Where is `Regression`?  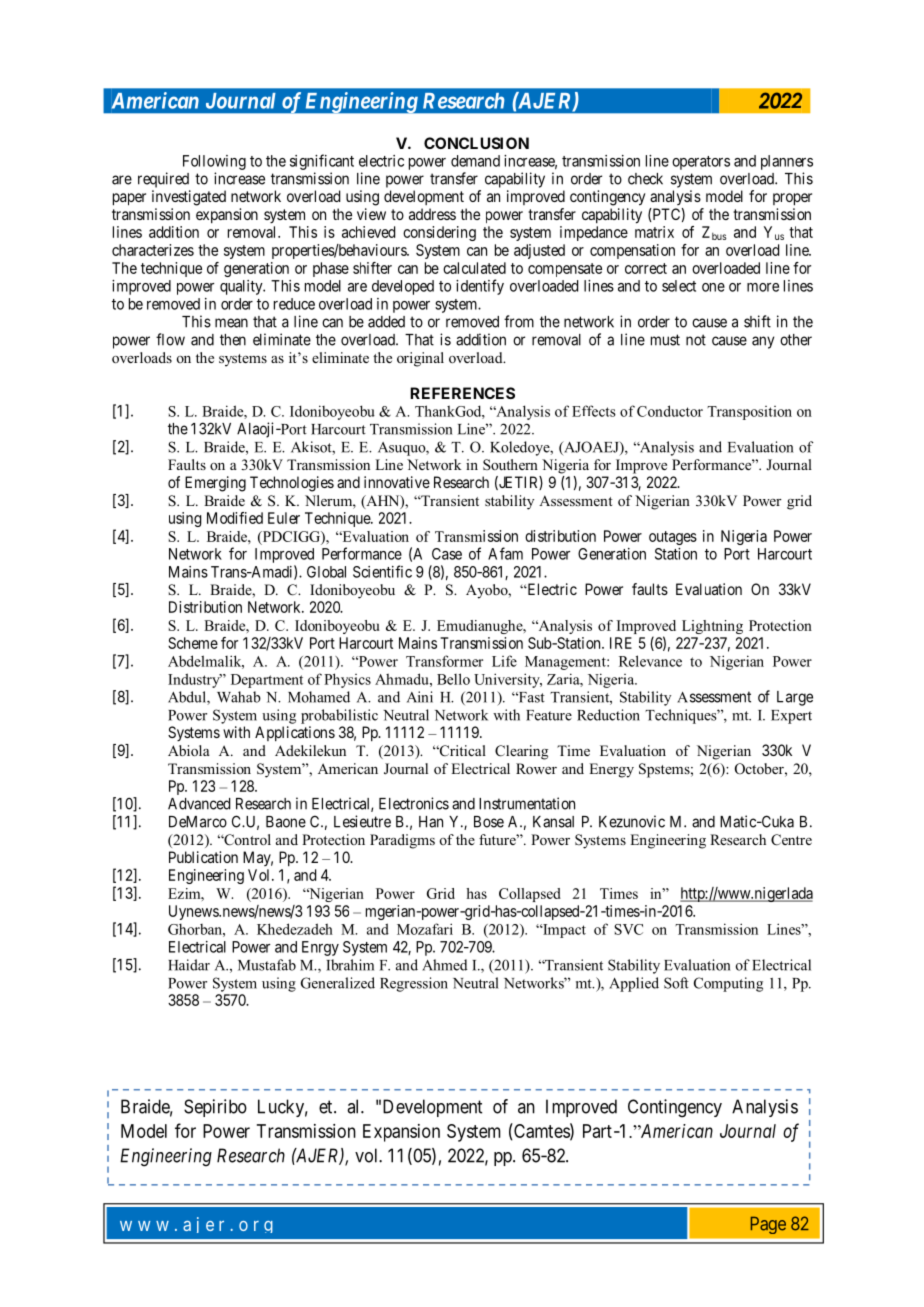 Regression is located at coordinates (414, 984).
